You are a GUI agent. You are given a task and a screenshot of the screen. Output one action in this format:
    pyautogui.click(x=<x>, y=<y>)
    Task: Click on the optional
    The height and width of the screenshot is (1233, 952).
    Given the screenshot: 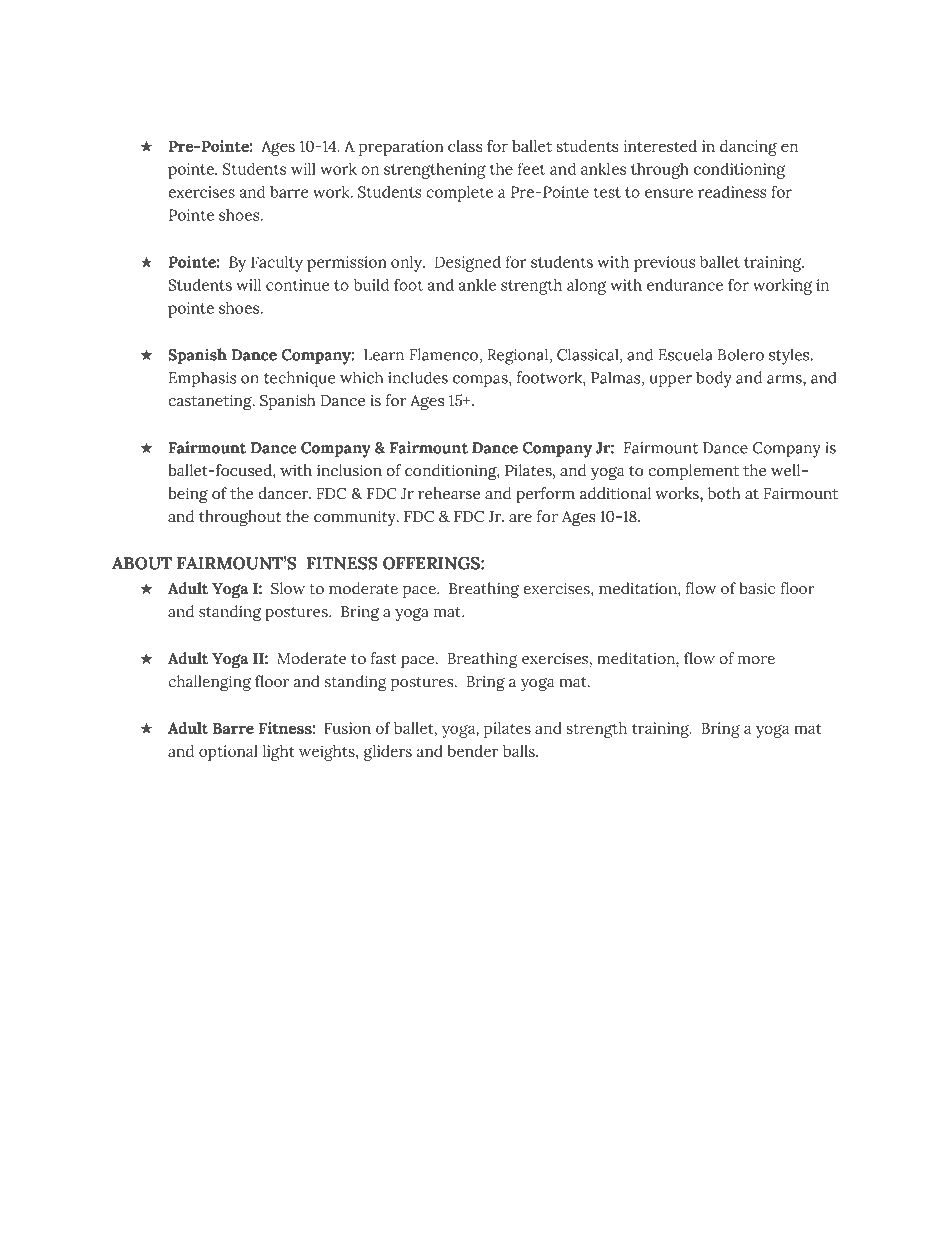 What is the action you would take?
    pyautogui.click(x=228, y=753)
